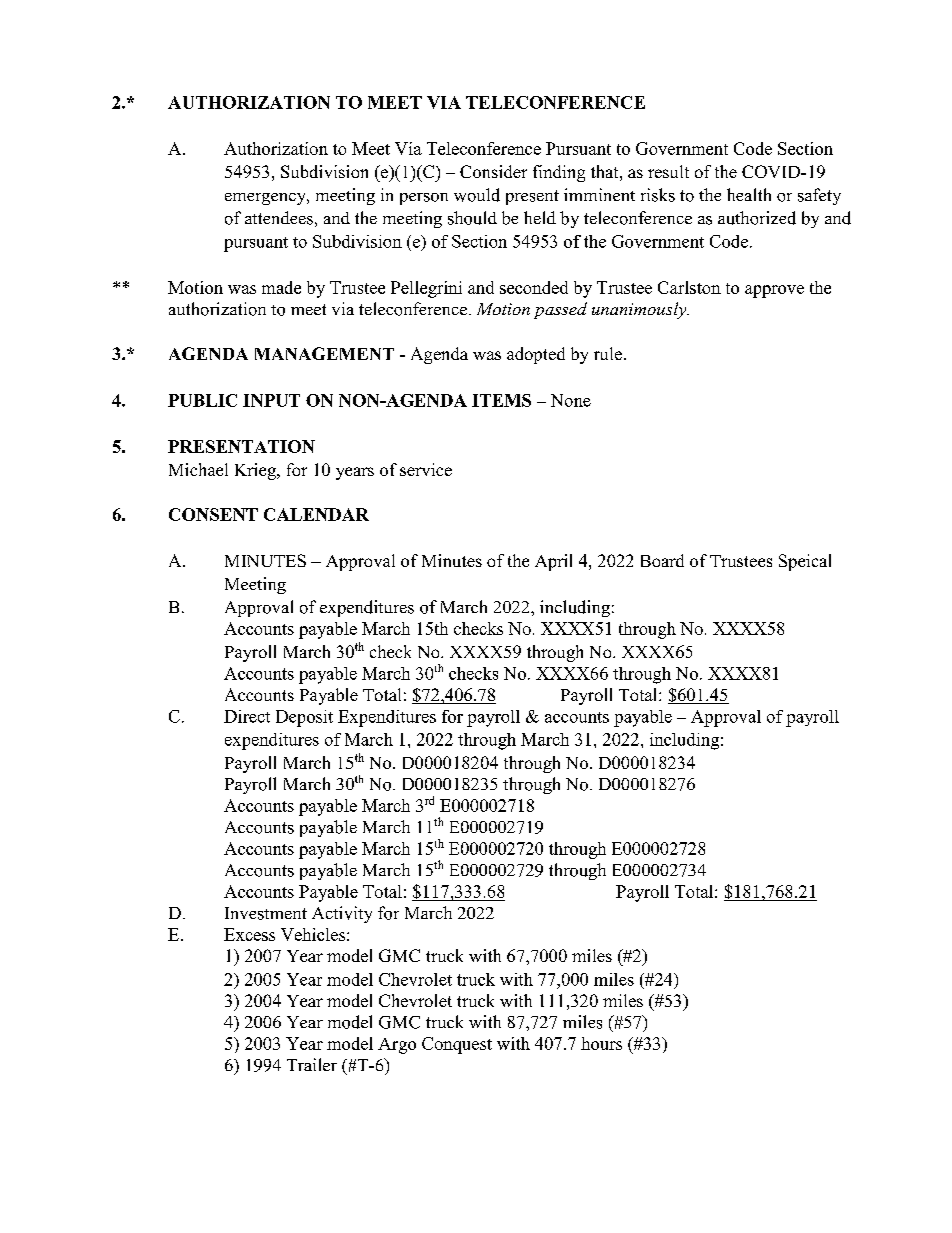 This image has width=952, height=1233. Describe the element at coordinates (312, 1064) in the image. I see `Trailer` at that location.
